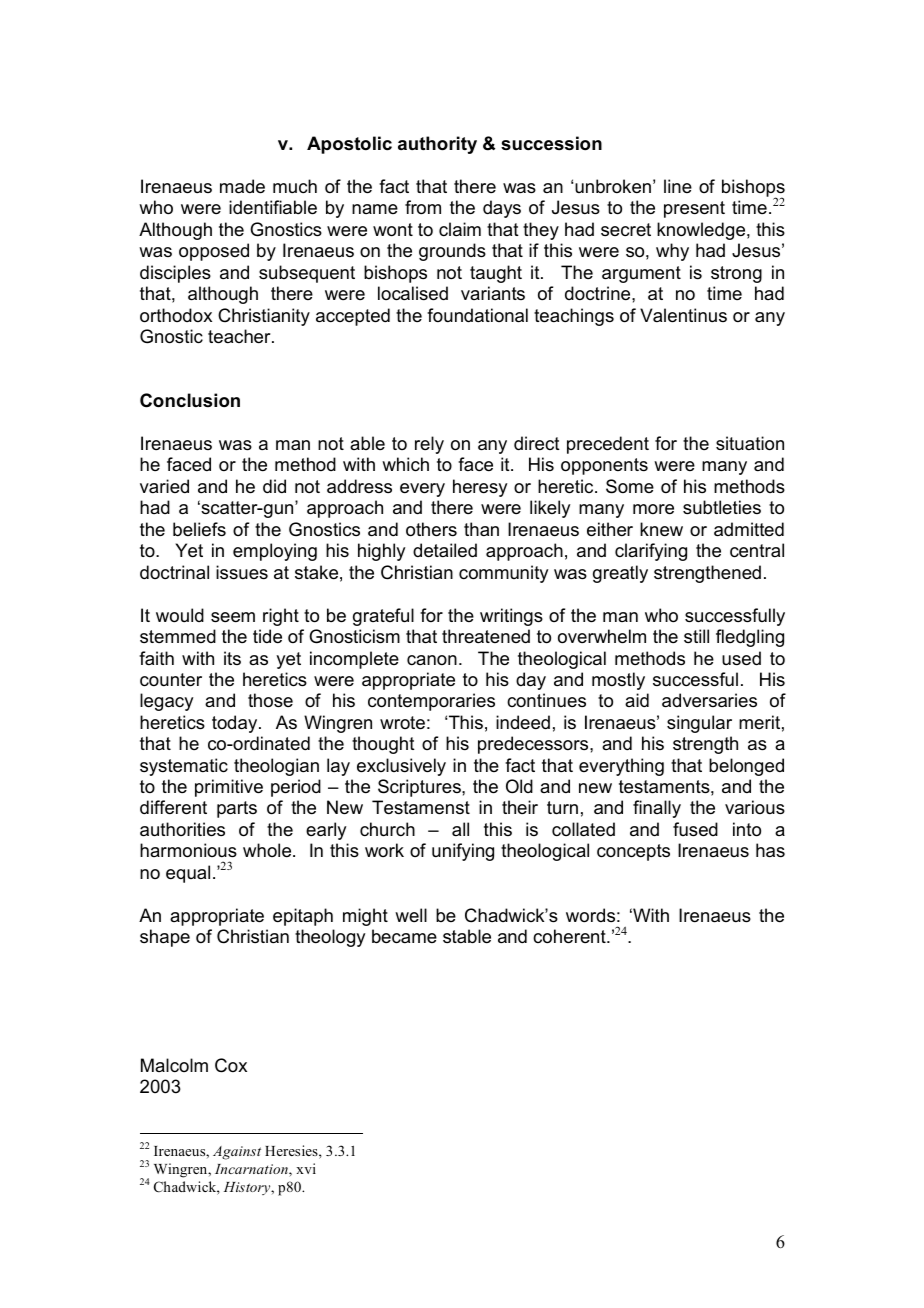  I want to click on Against, so click(237, 1153).
